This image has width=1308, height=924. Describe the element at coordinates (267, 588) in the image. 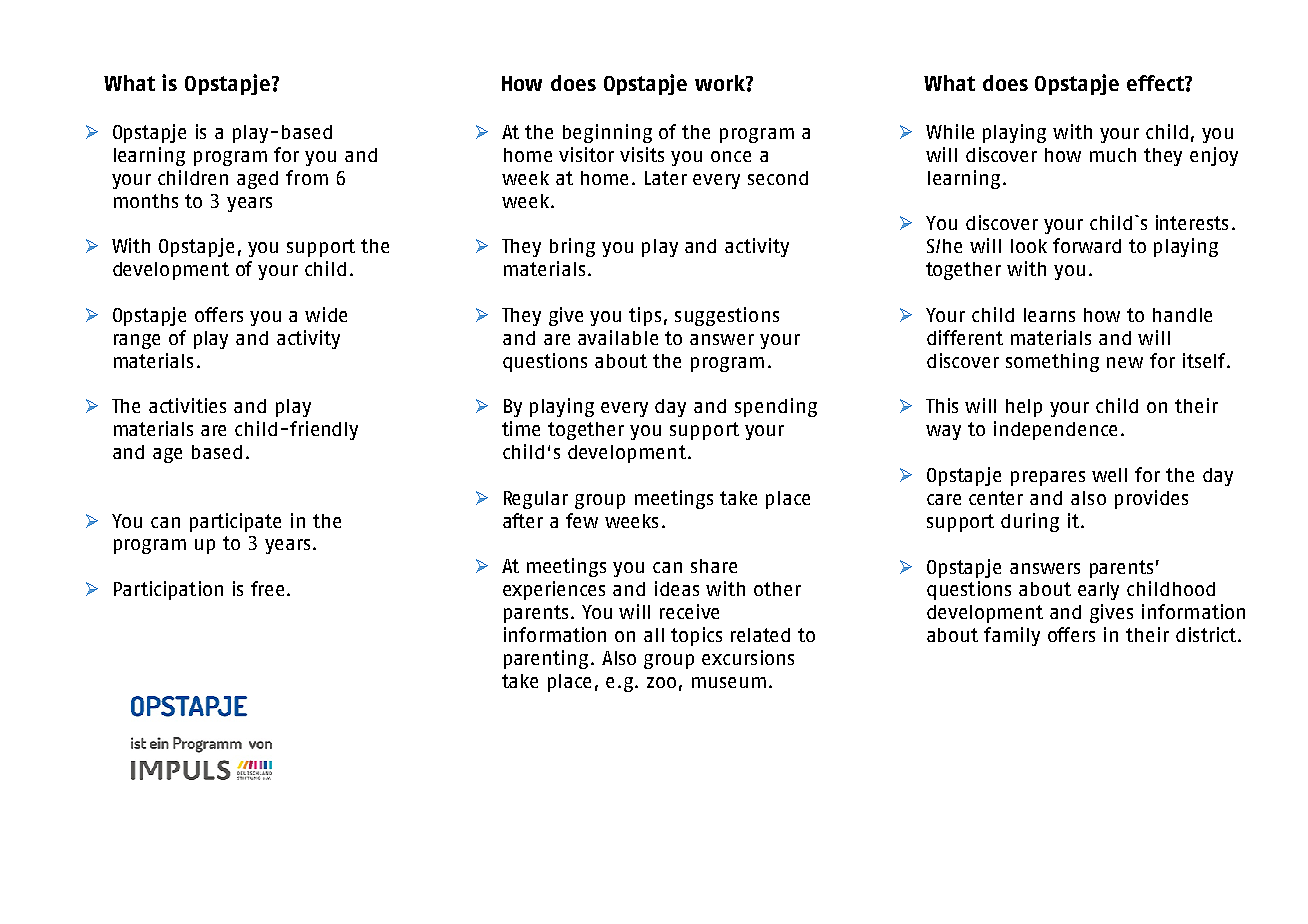

I see `free` at that location.
